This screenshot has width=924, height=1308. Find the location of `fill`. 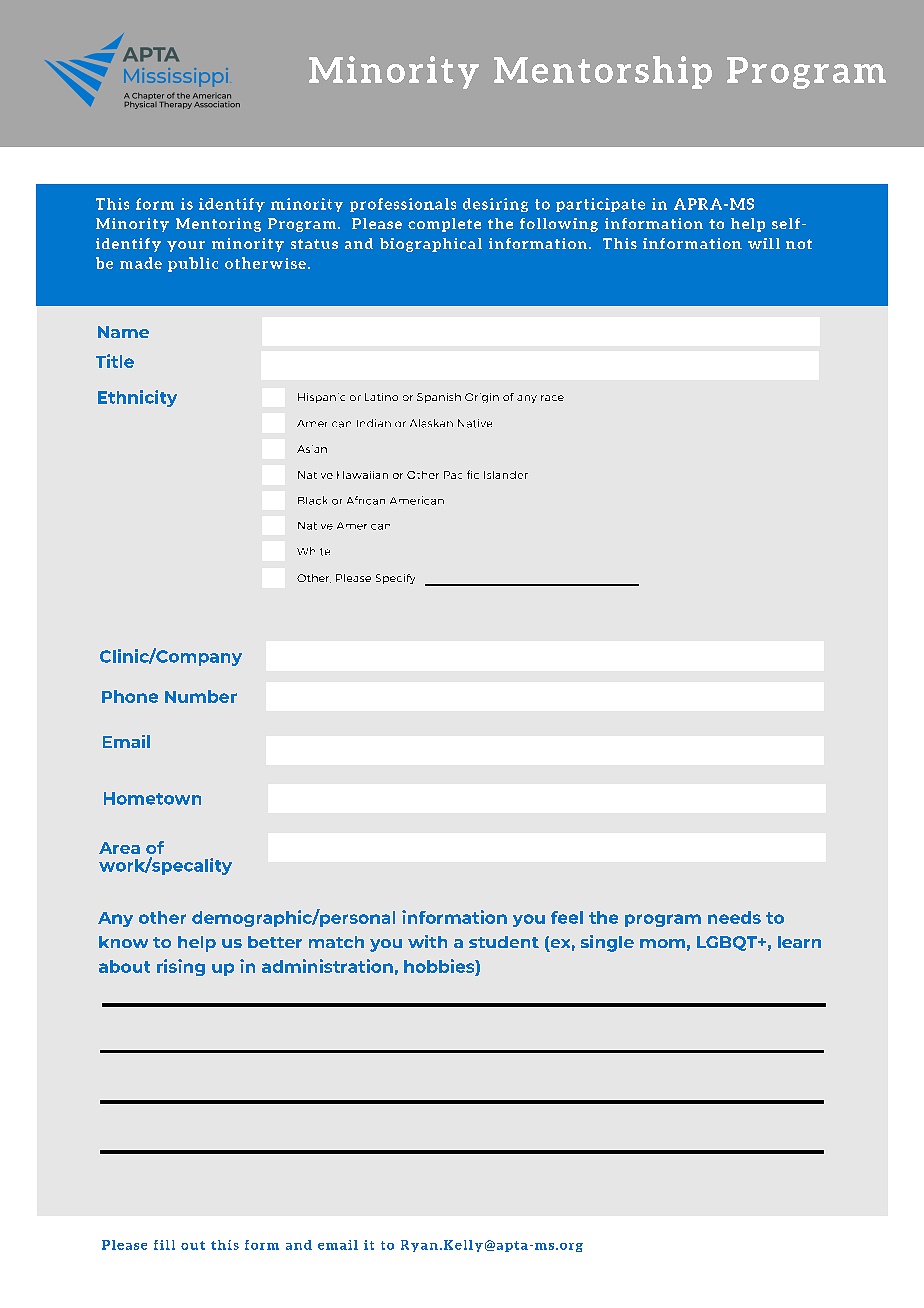

fill is located at coordinates (164, 1245).
